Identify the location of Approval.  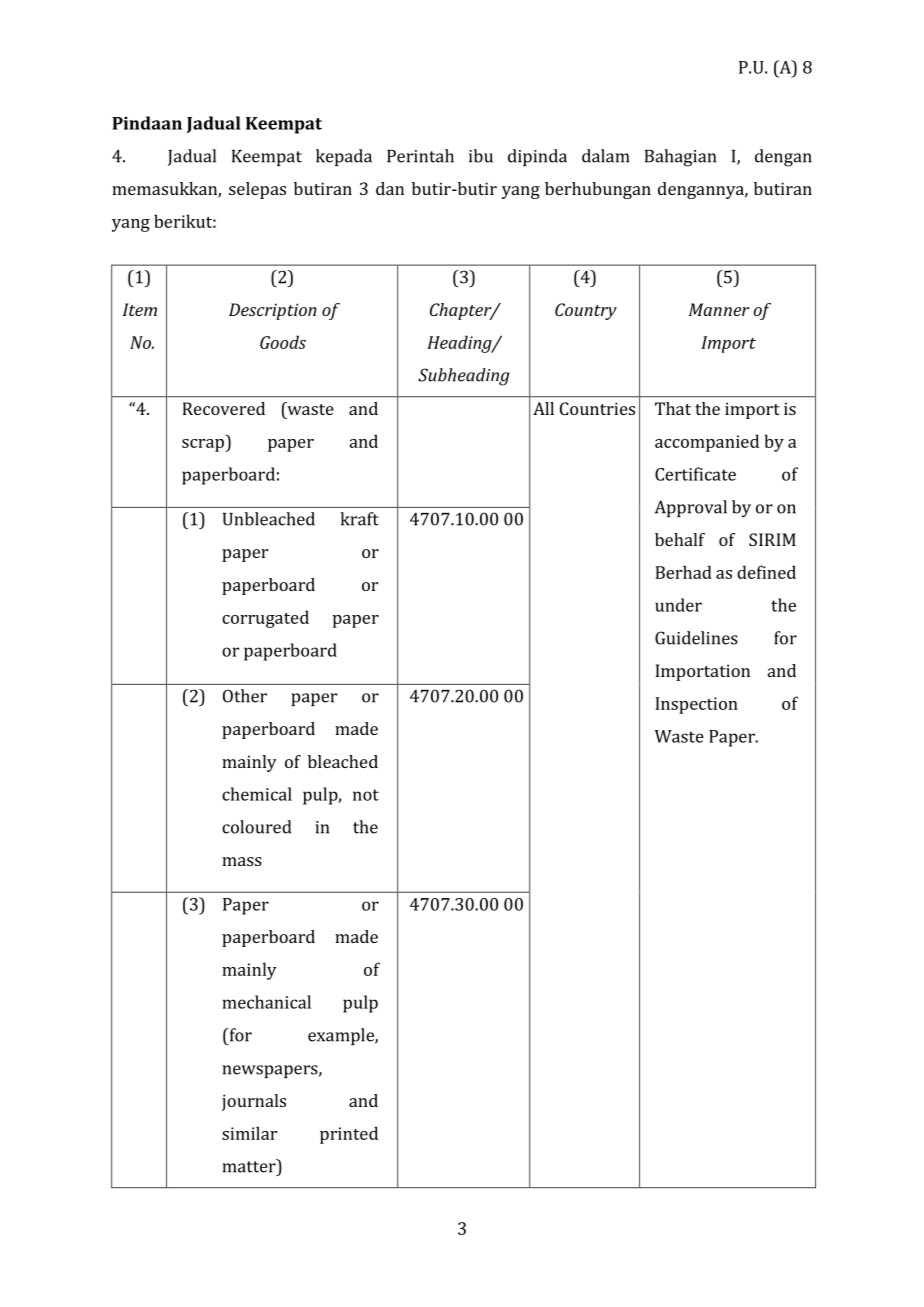
(691, 508).
